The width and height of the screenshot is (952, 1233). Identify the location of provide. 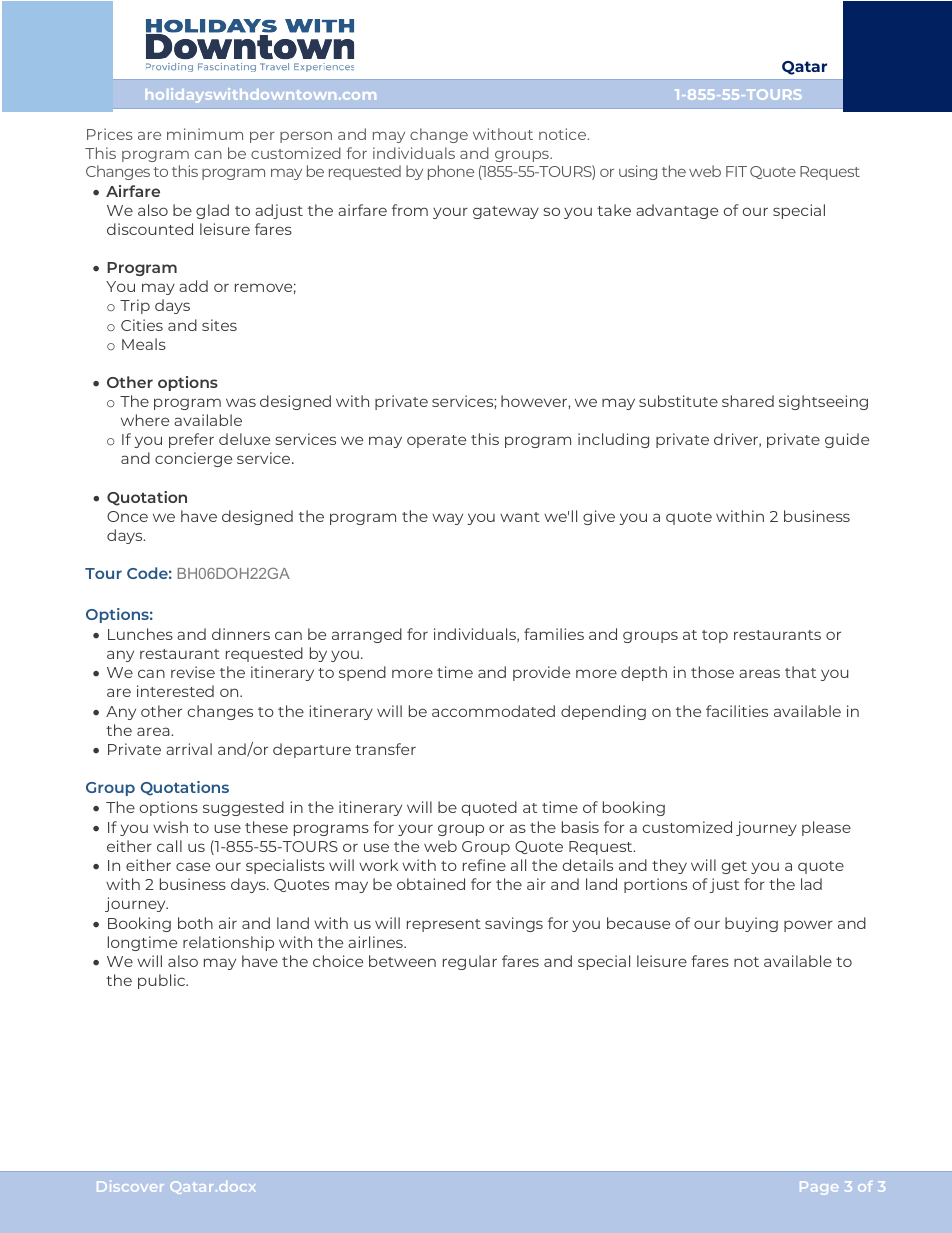
(541, 673).
